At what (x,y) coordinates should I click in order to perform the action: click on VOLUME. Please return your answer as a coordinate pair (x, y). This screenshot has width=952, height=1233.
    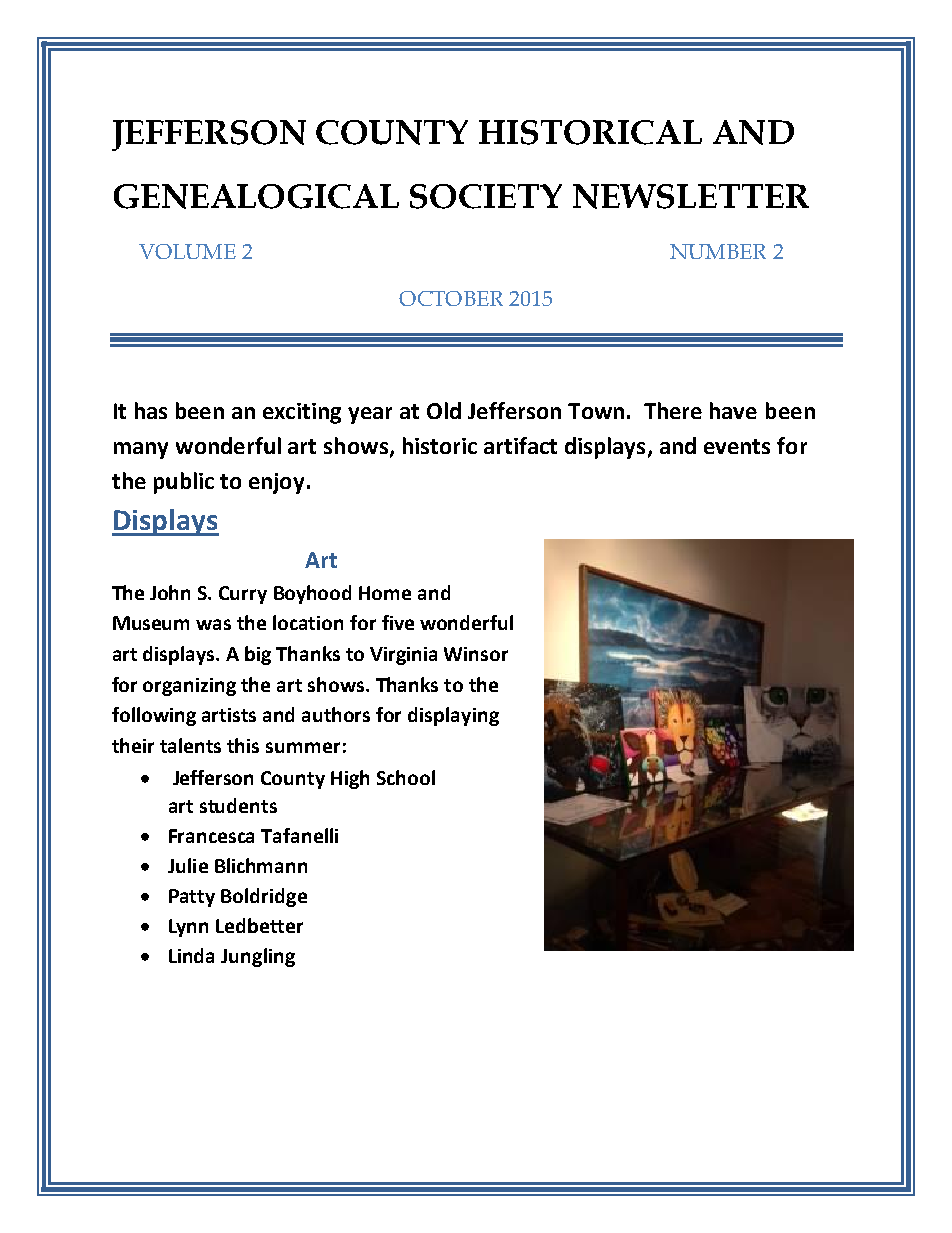
    Looking at the image, I should click on (187, 251).
